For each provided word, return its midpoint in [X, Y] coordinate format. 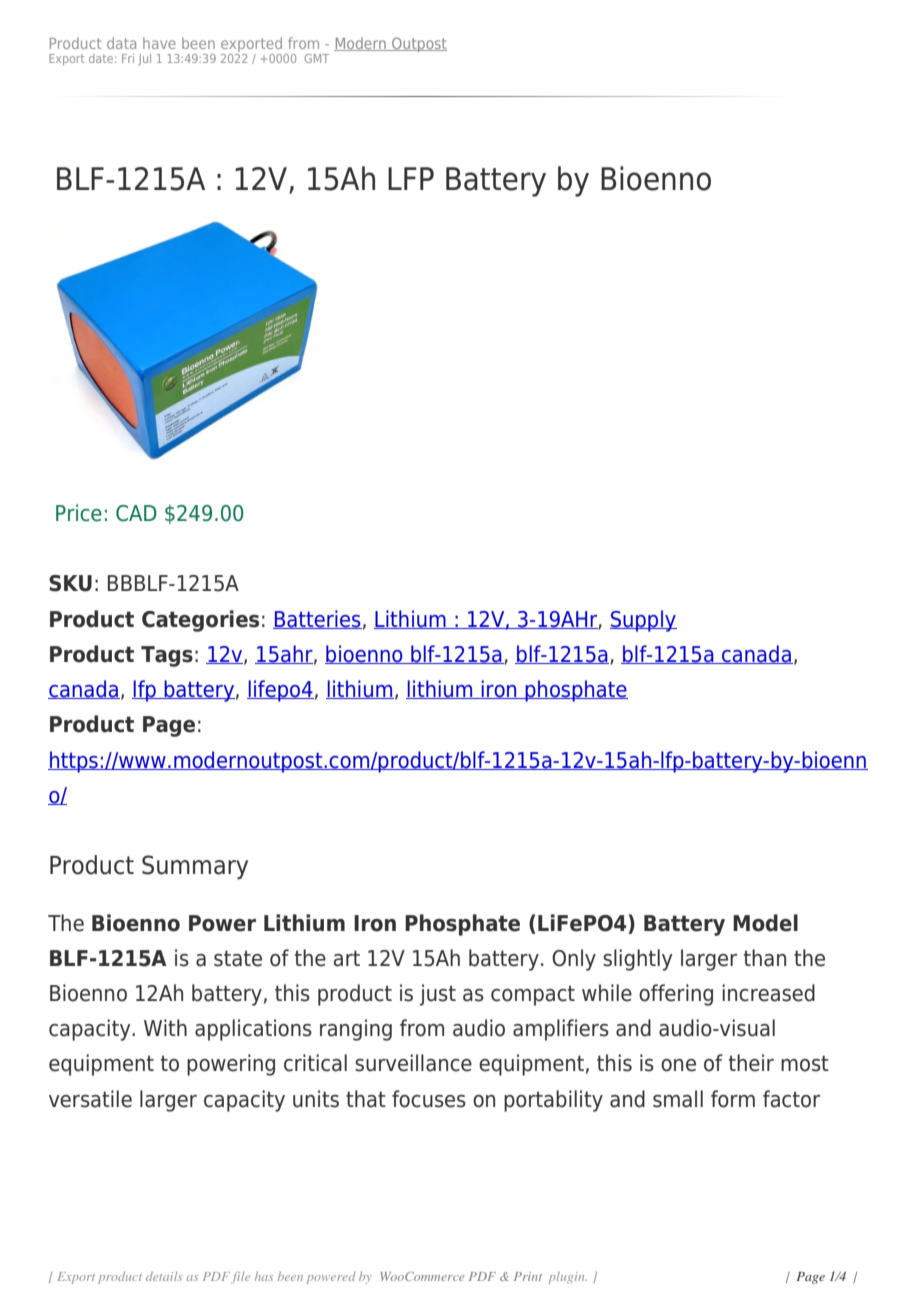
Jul [144, 59]
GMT [317, 58]
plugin [567, 1278]
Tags [167, 656]
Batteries [317, 619]
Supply [643, 621]
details [164, 1276]
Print [528, 1276]
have [159, 43]
